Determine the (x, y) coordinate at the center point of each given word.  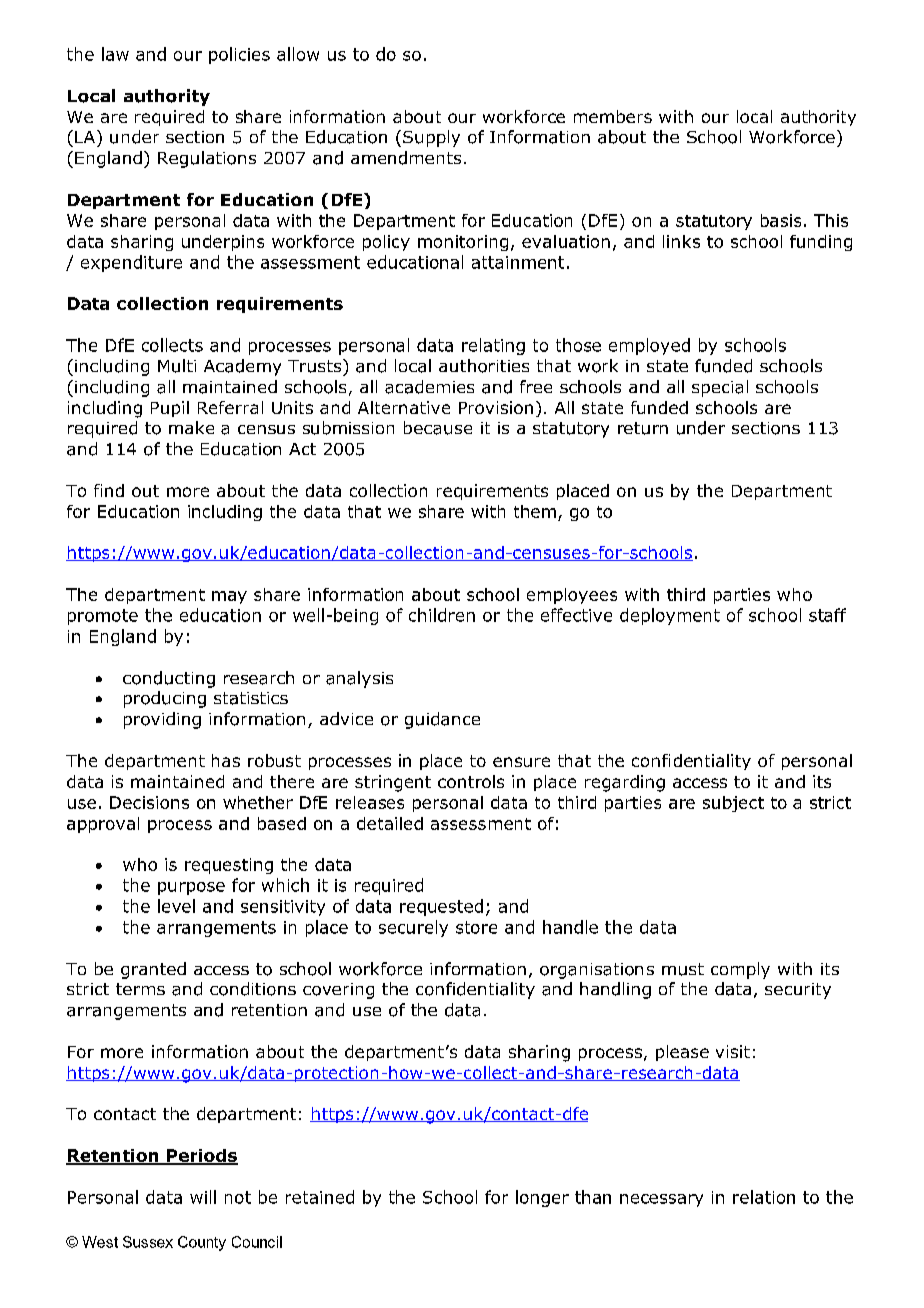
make (191, 427)
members (613, 116)
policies (239, 55)
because (438, 428)
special (720, 388)
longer (542, 1198)
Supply (431, 138)
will (203, 1197)
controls (471, 781)
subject (733, 804)
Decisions (149, 802)
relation (764, 1197)
